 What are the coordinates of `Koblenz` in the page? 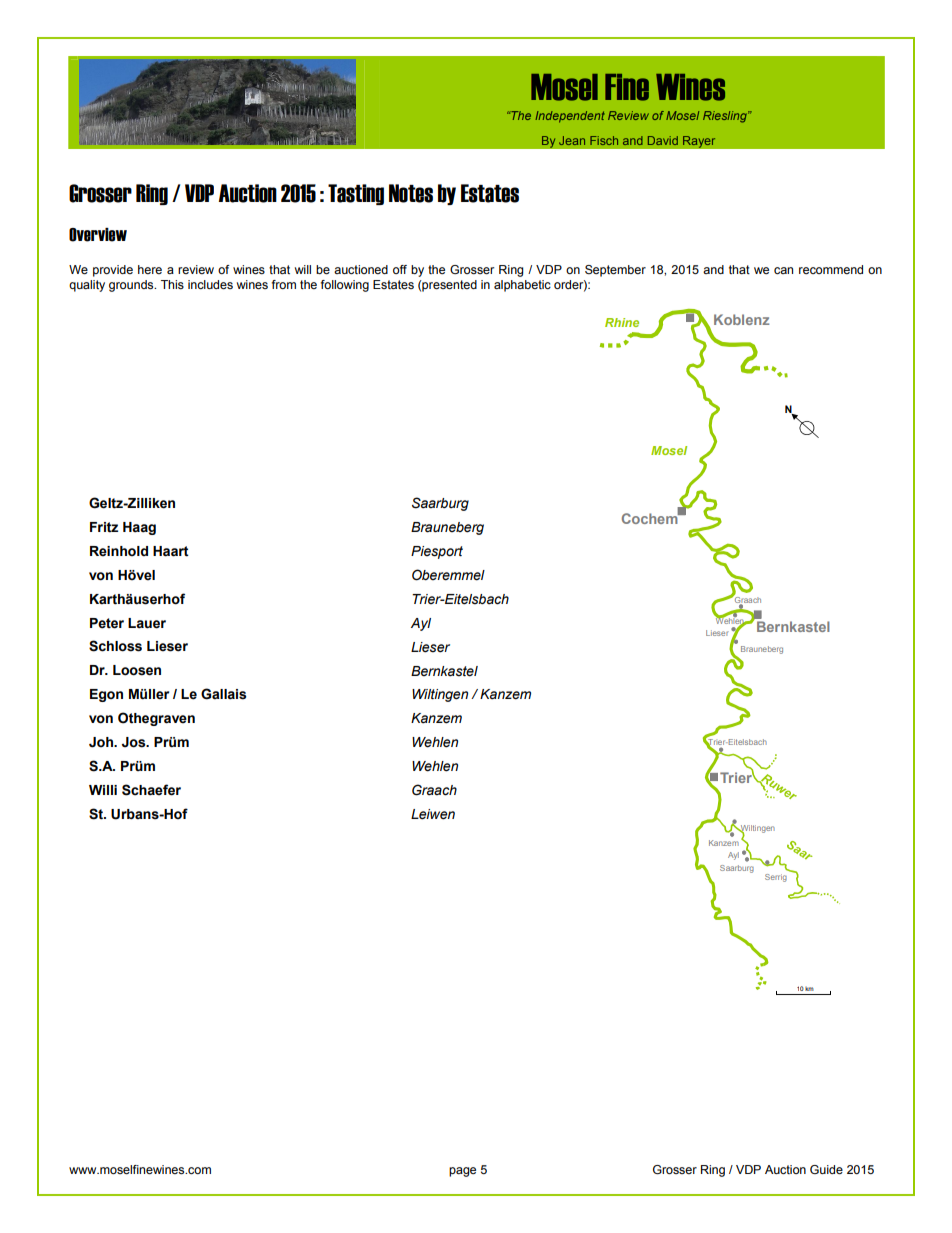 It's located at (741, 319).
